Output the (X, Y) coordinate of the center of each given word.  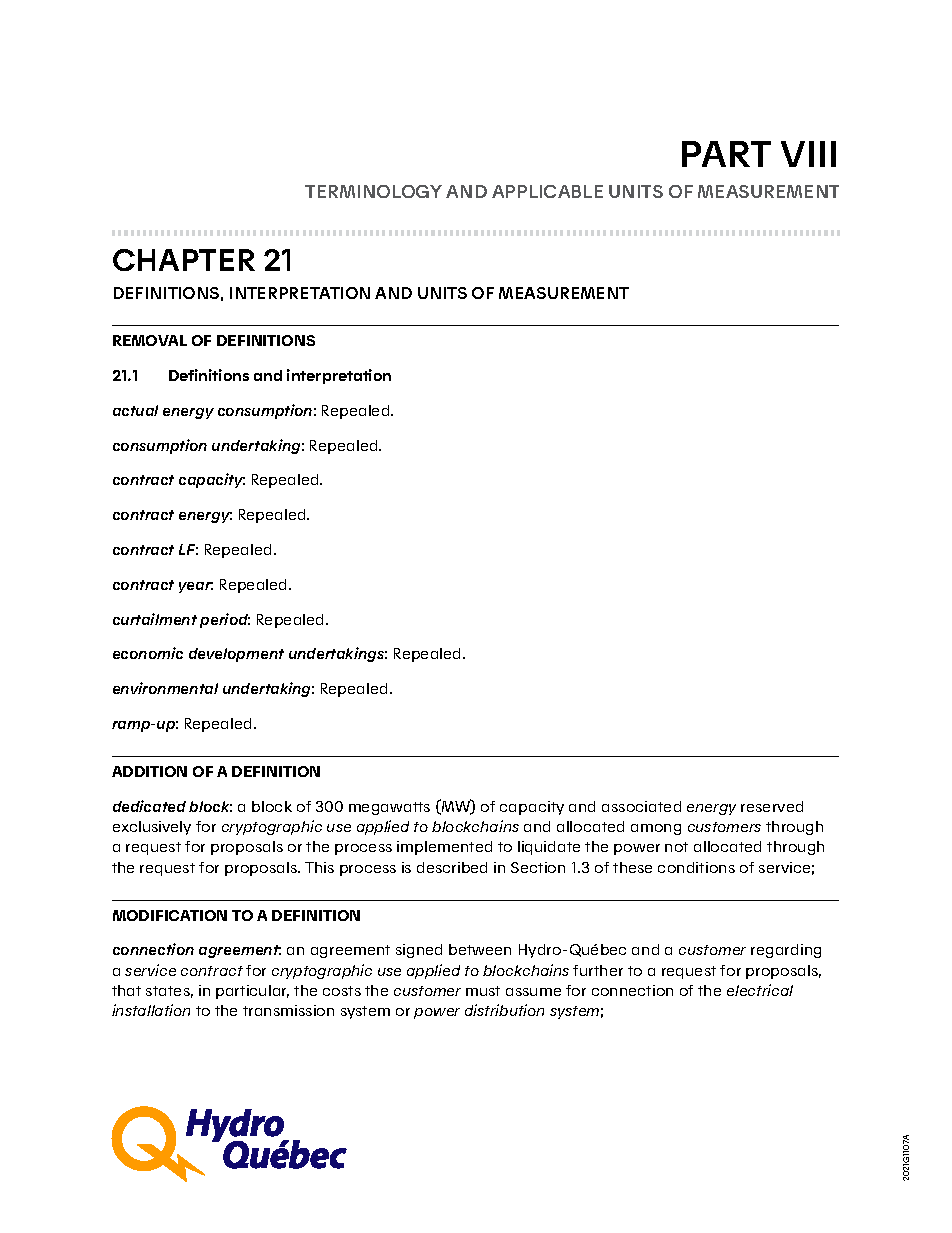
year (196, 587)
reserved (772, 806)
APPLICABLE (547, 191)
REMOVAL (150, 340)
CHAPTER (184, 260)
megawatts (389, 808)
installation (151, 1010)
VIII (808, 154)
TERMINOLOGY (373, 191)
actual (135, 410)
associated (641, 806)
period (225, 620)
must (483, 991)
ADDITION (149, 771)
